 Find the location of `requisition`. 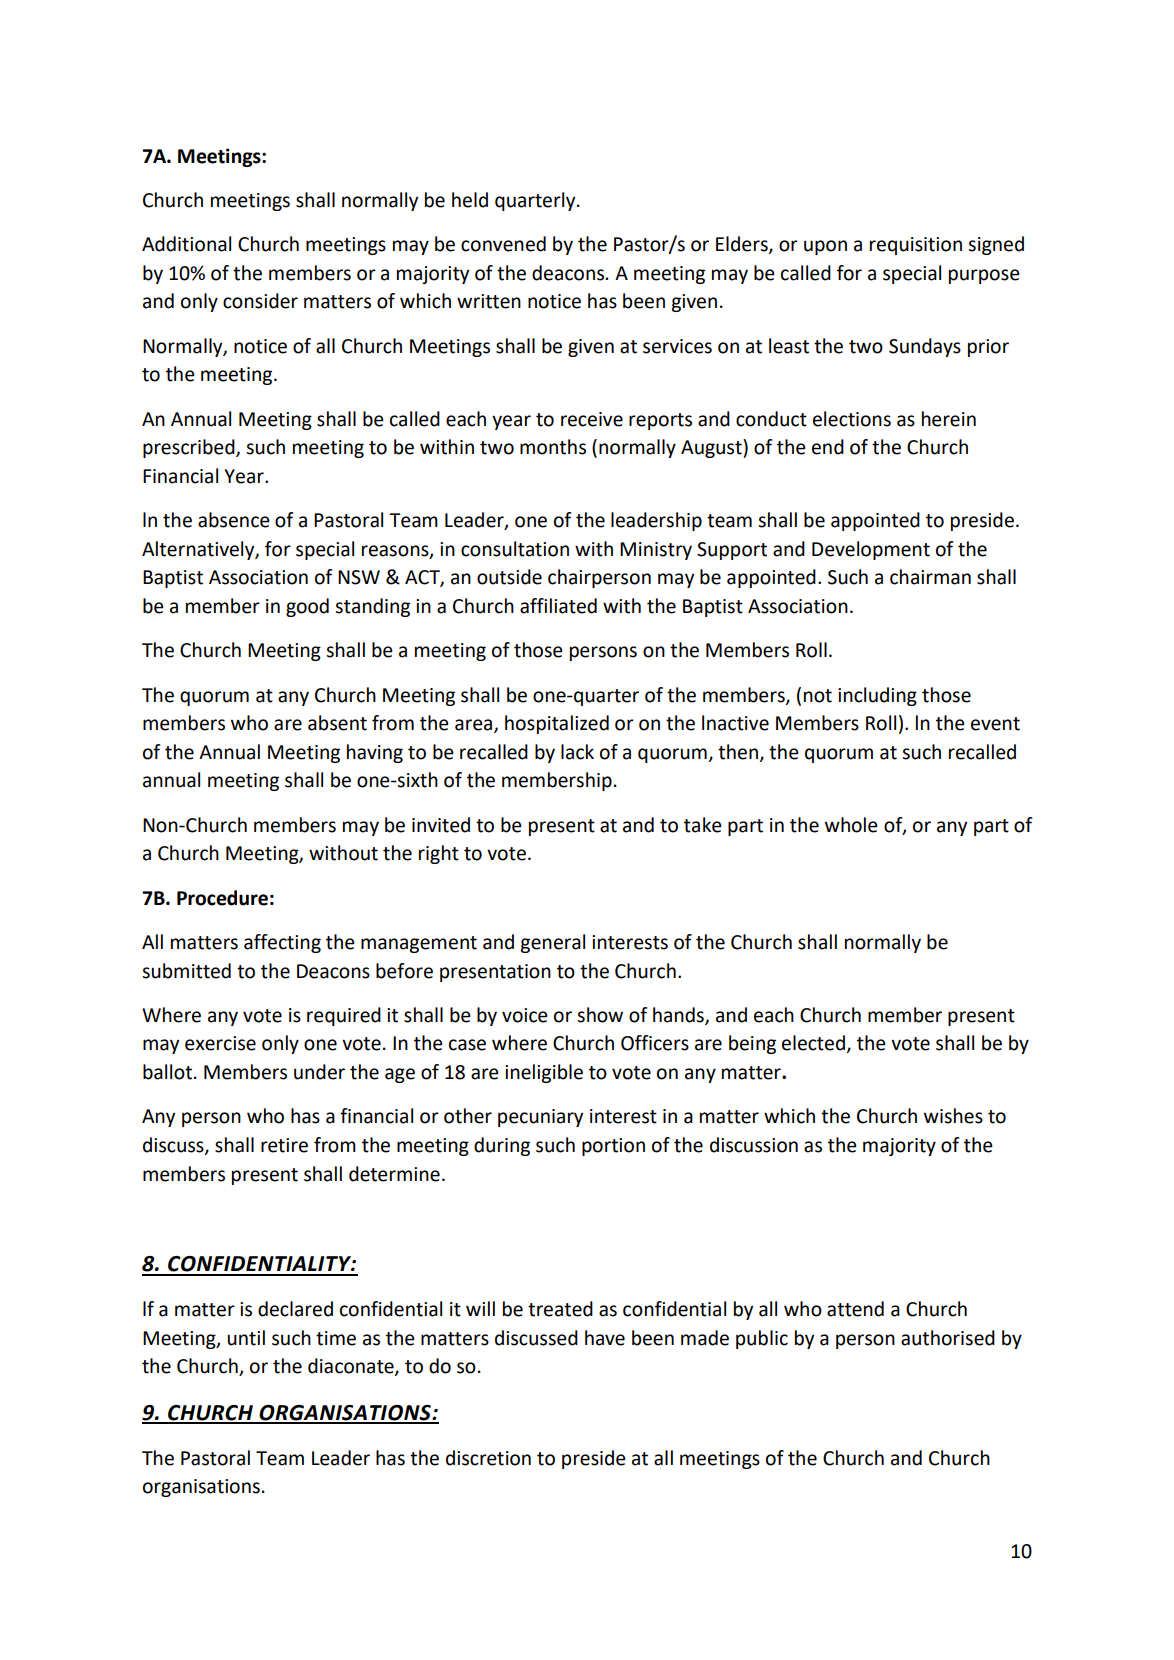

requisition is located at coordinates (916, 246).
